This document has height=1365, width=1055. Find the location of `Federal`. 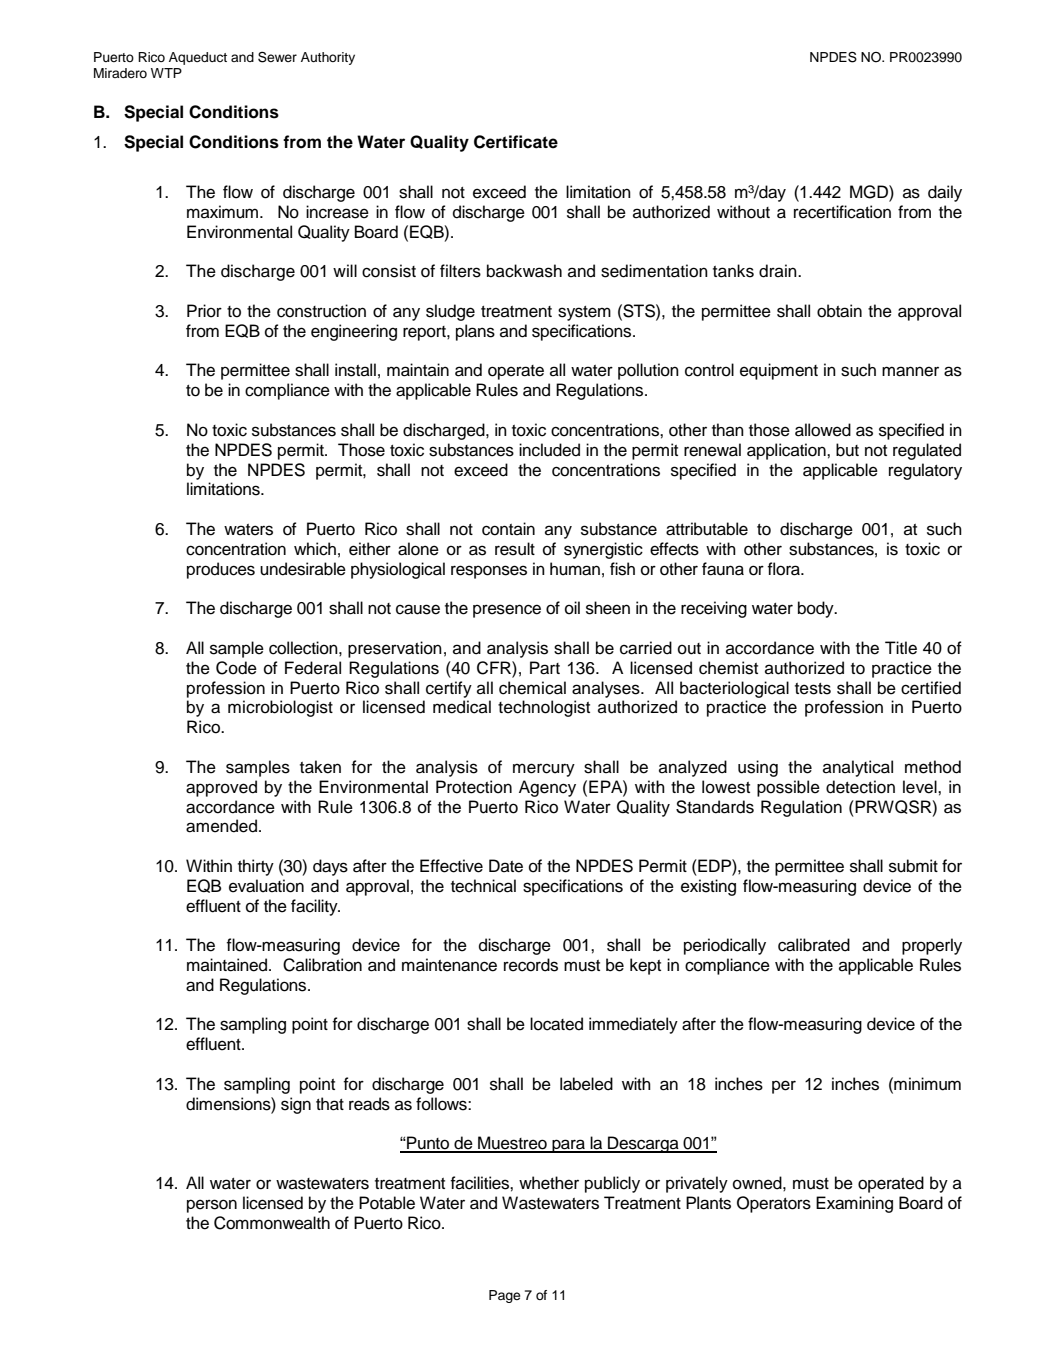

Federal is located at coordinates (313, 668).
